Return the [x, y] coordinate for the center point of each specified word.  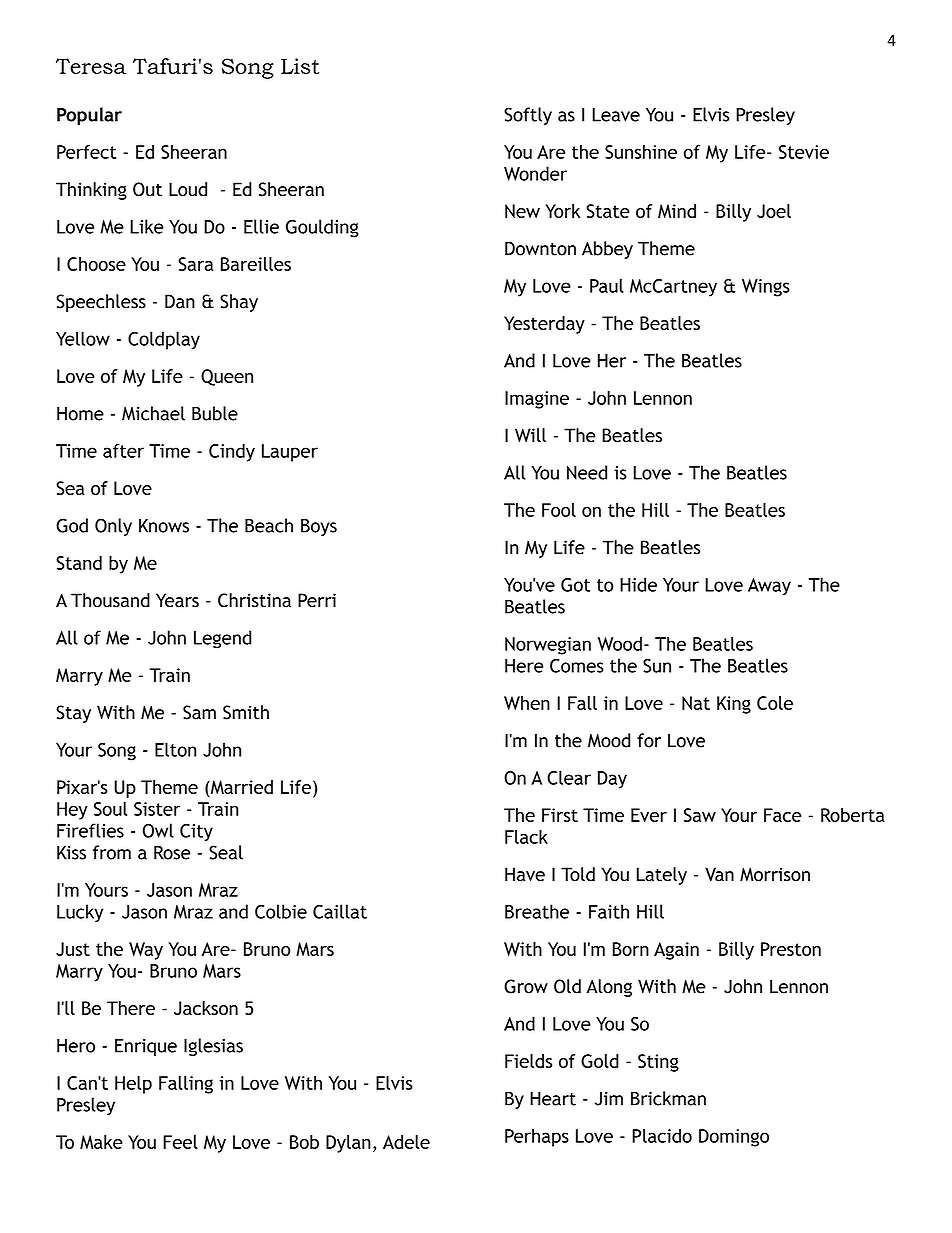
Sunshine [641, 152]
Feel [180, 1142]
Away [769, 587]
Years [177, 600]
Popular [89, 116]
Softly [528, 116]
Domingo [734, 1138]
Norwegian [548, 646]
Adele [406, 1142]
